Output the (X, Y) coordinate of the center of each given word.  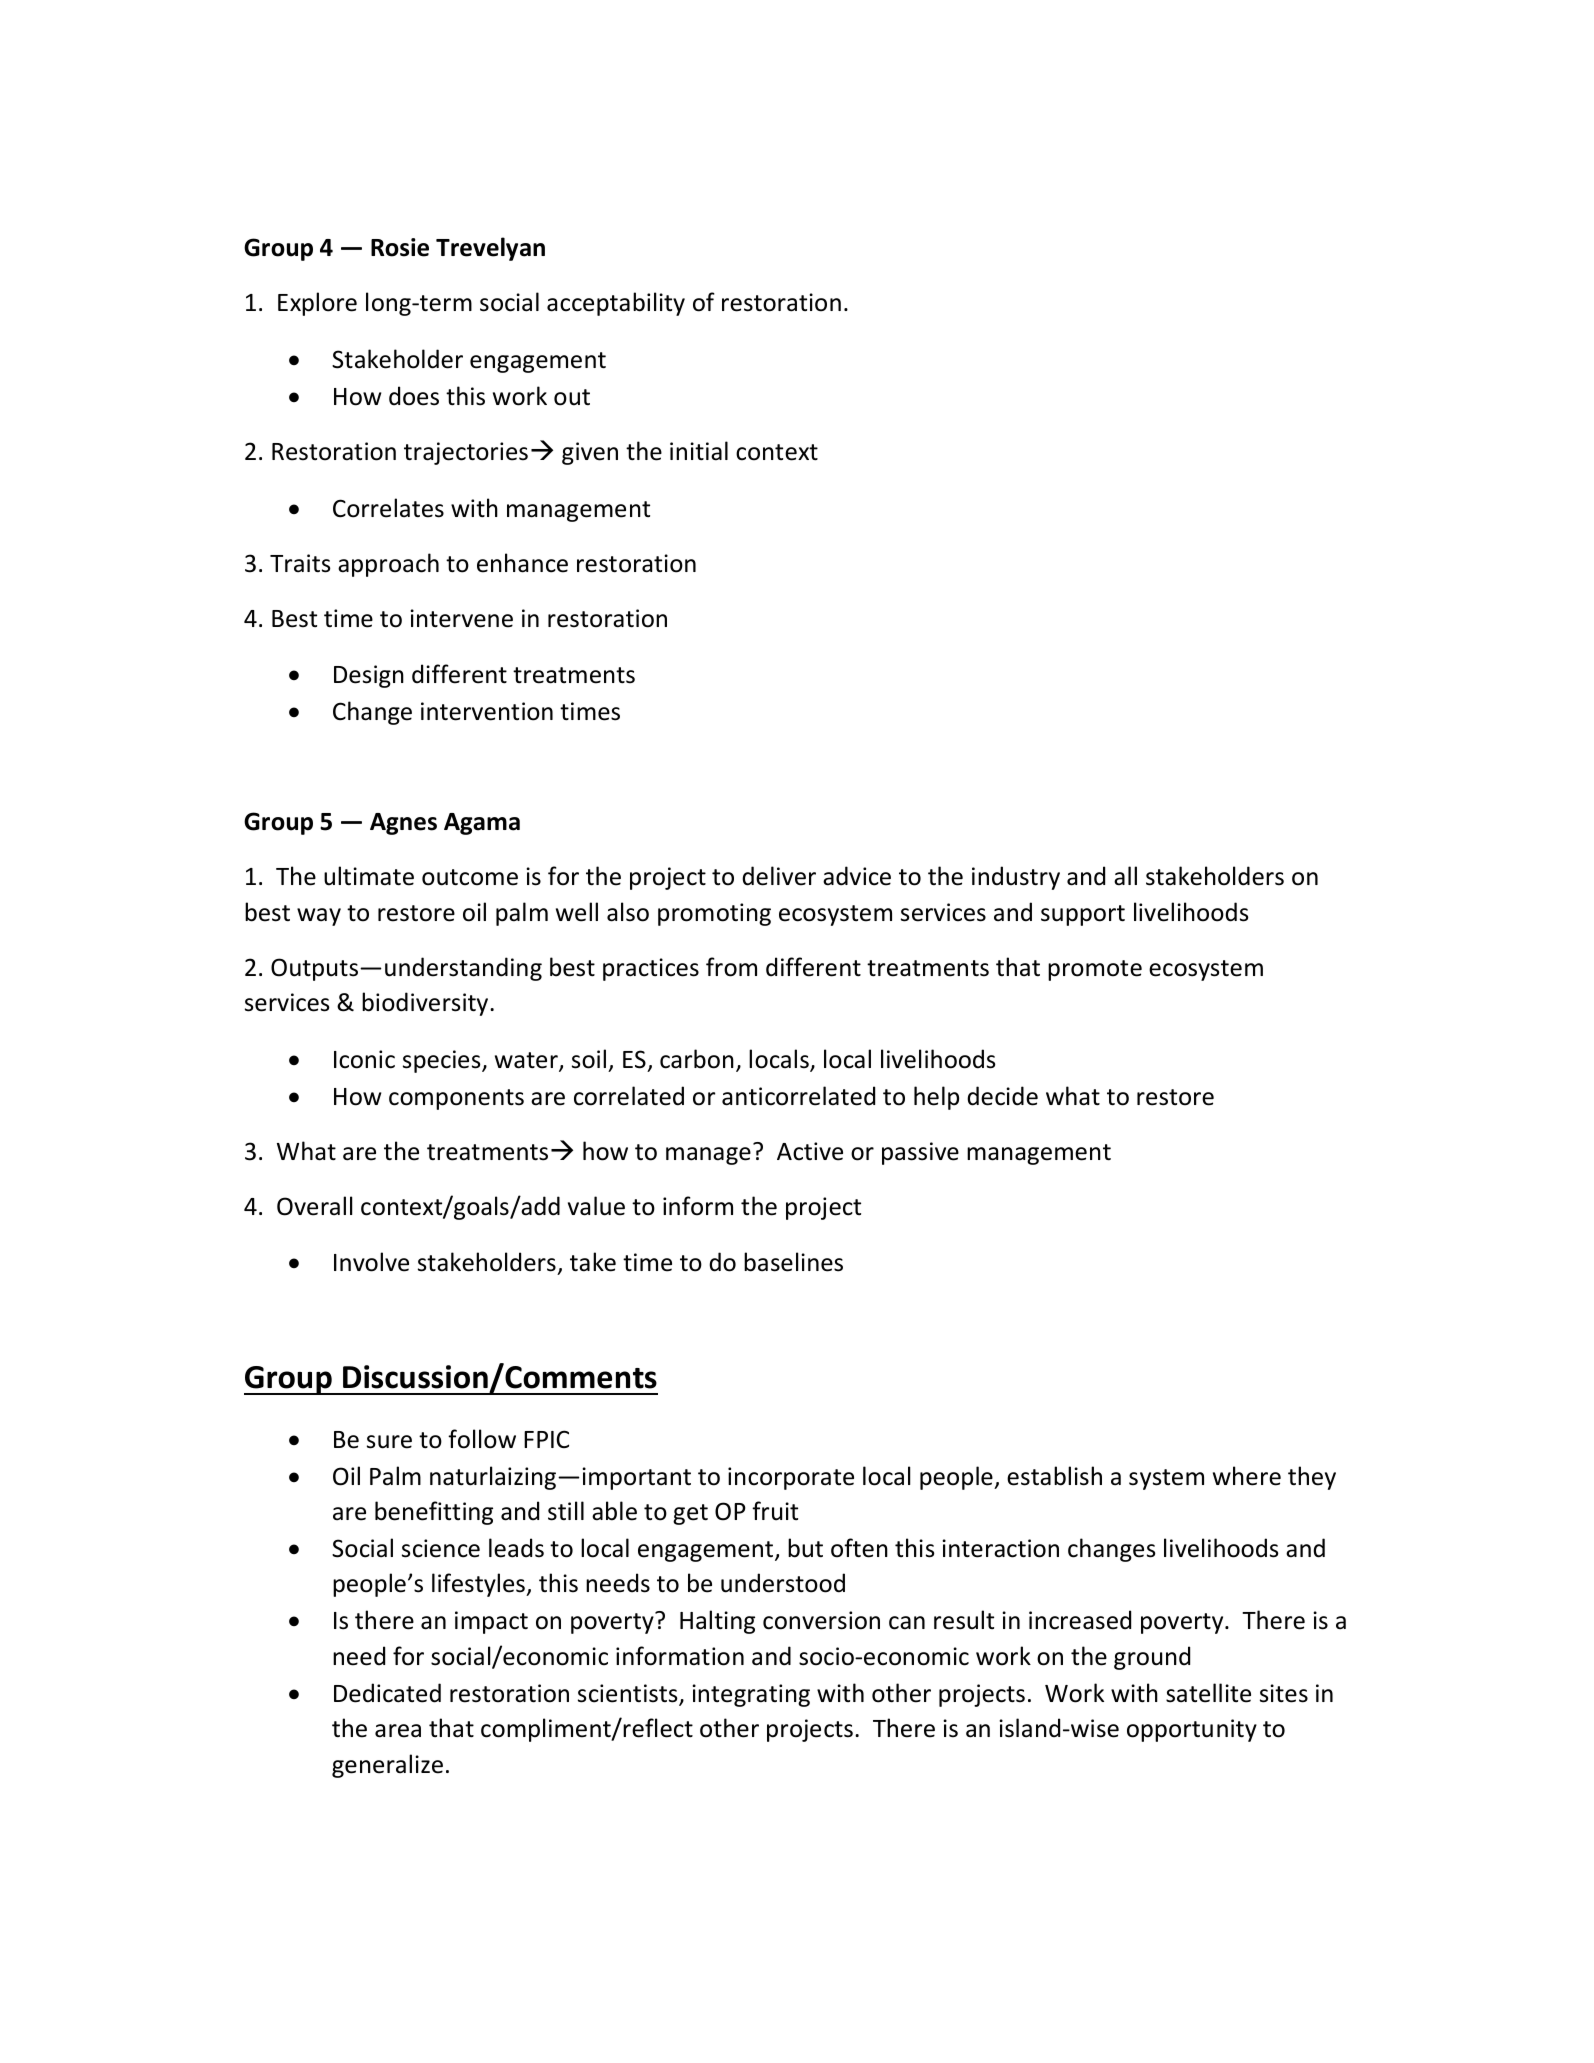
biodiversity (426, 1004)
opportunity (1192, 1730)
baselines (793, 1262)
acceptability (616, 304)
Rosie (400, 247)
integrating (751, 1695)
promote (1095, 970)
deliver (779, 876)
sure (389, 1442)
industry (1016, 878)
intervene (461, 618)
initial (699, 451)
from (731, 967)
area (398, 1731)
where (1247, 1476)
